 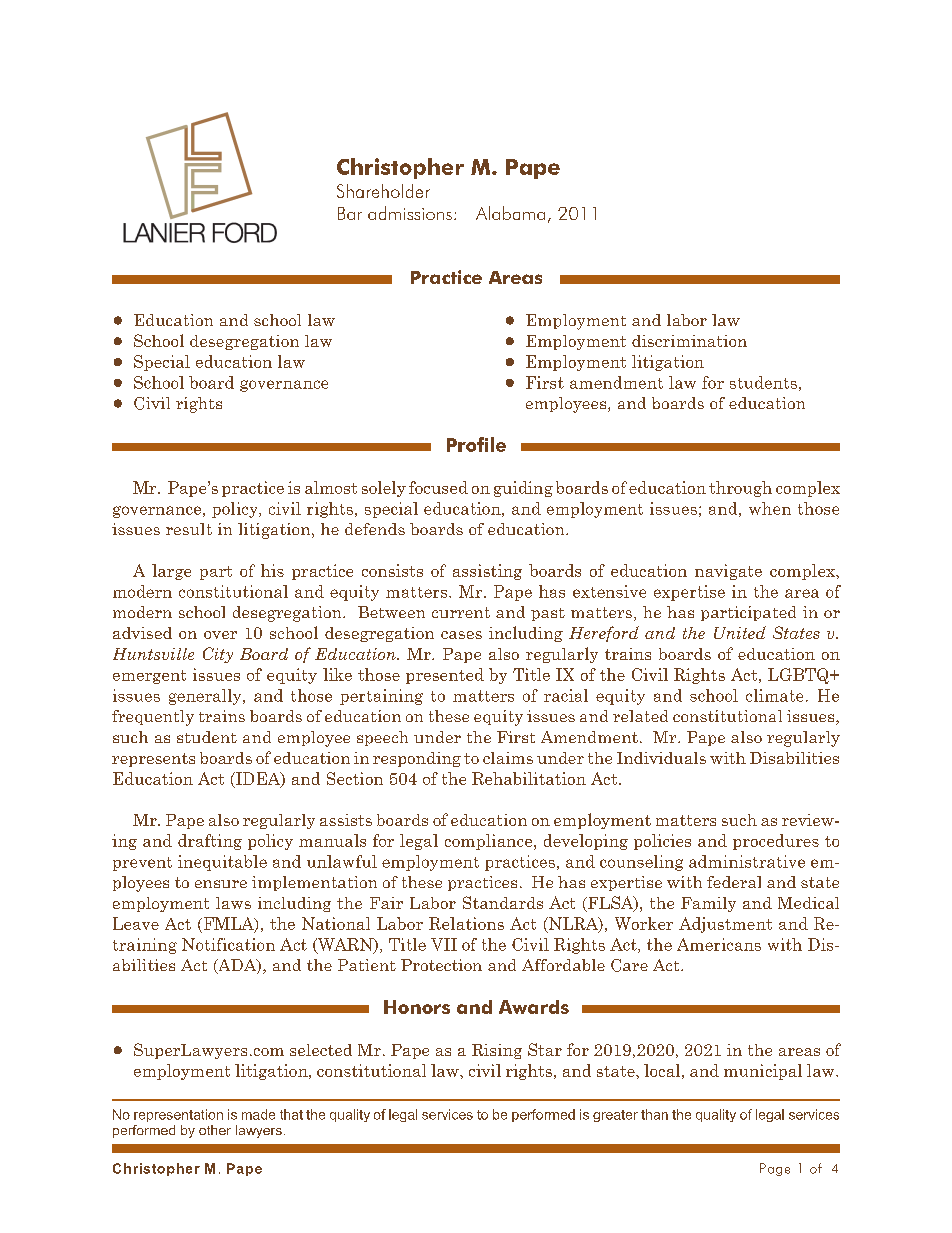 I want to click on laws, so click(x=233, y=903).
